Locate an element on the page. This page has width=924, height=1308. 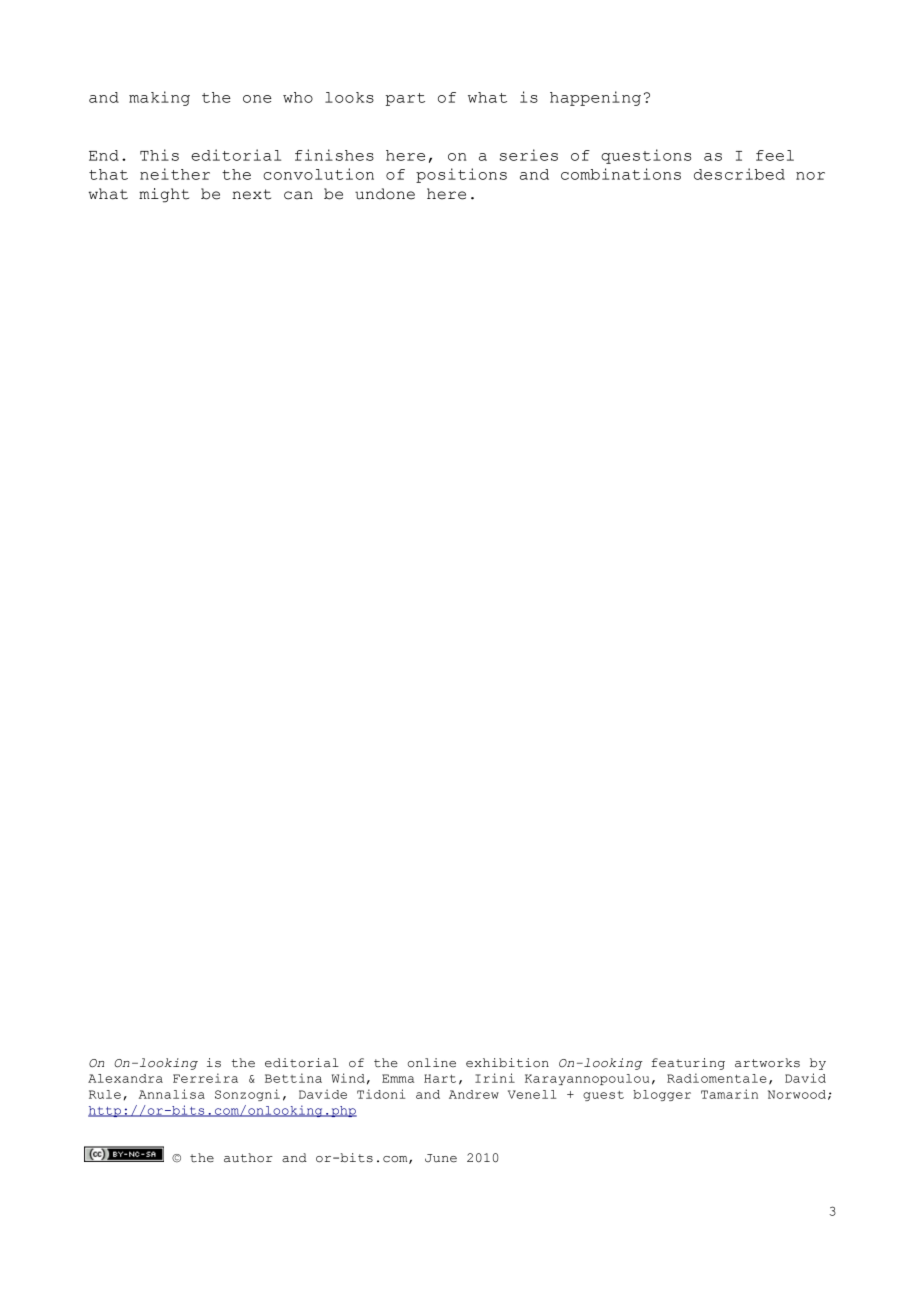
Tamarin is located at coordinates (729, 1094).
